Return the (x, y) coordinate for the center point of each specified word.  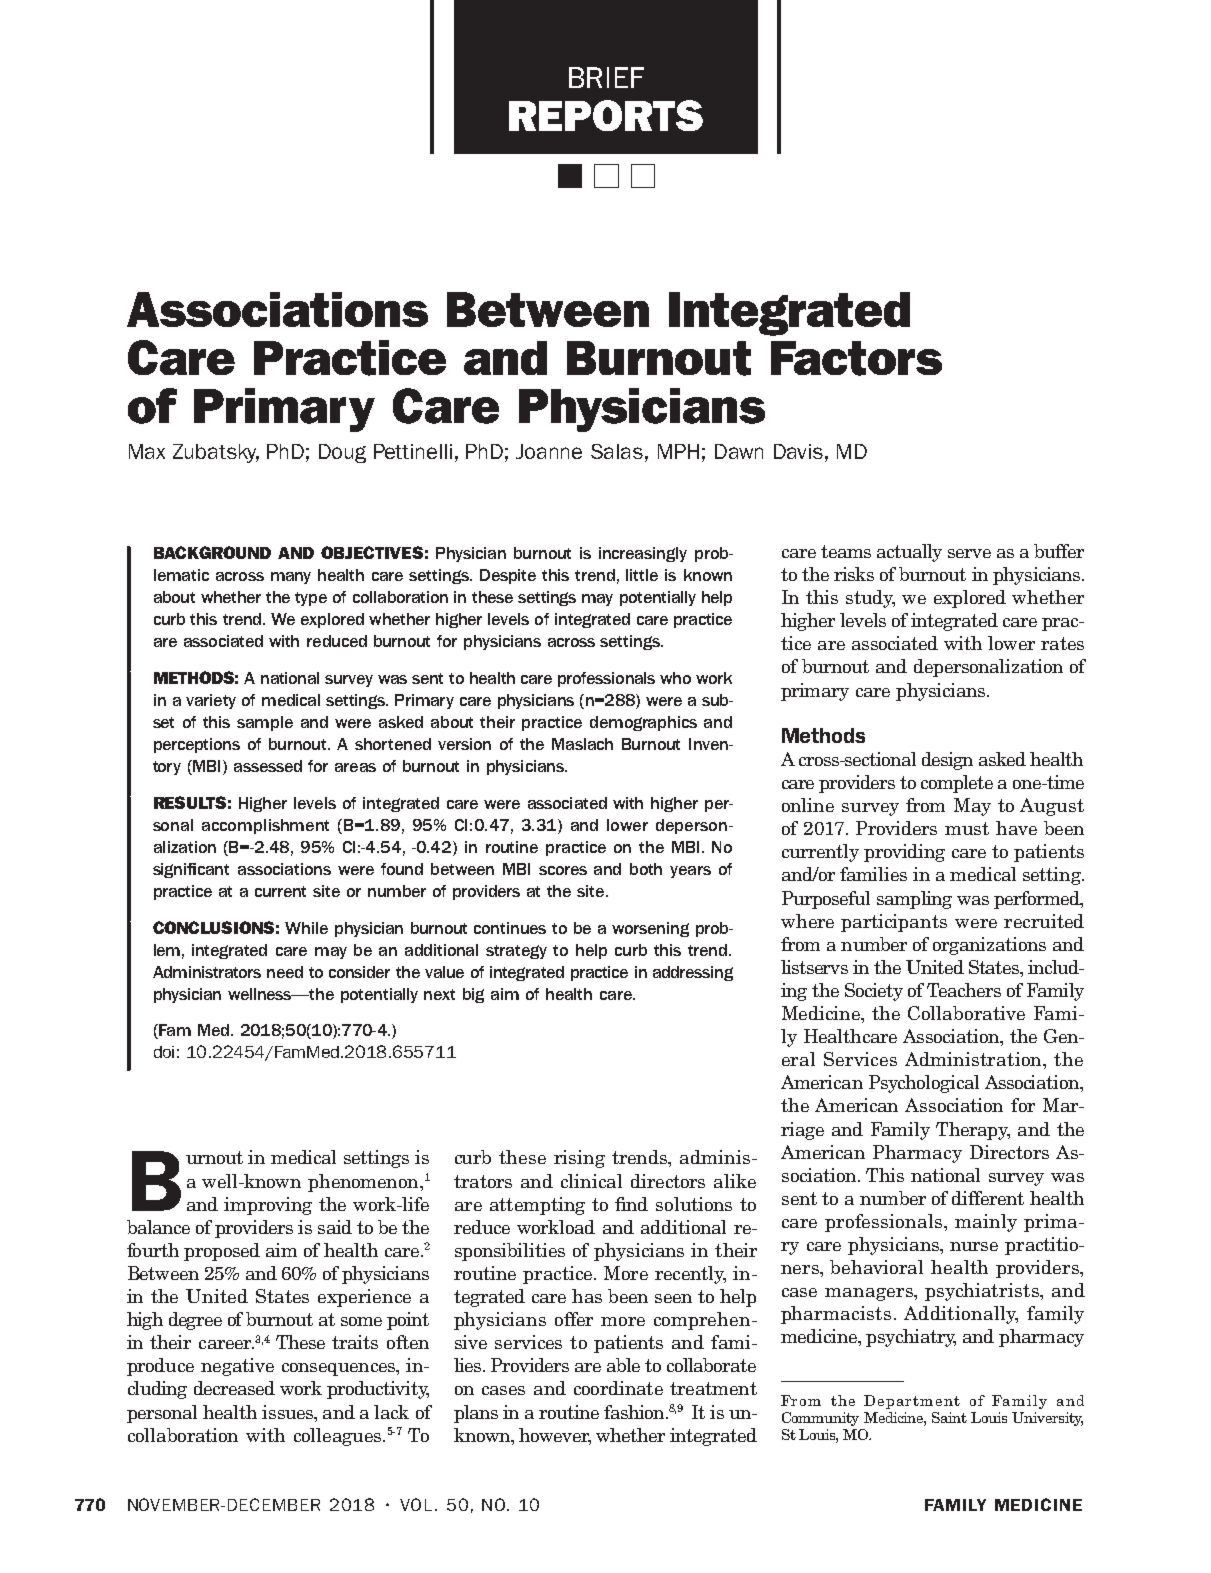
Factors (856, 358)
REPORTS (606, 115)
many (291, 578)
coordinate (618, 1388)
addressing (693, 973)
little (642, 575)
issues (289, 1412)
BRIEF (606, 77)
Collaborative (966, 1013)
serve (969, 553)
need (285, 972)
